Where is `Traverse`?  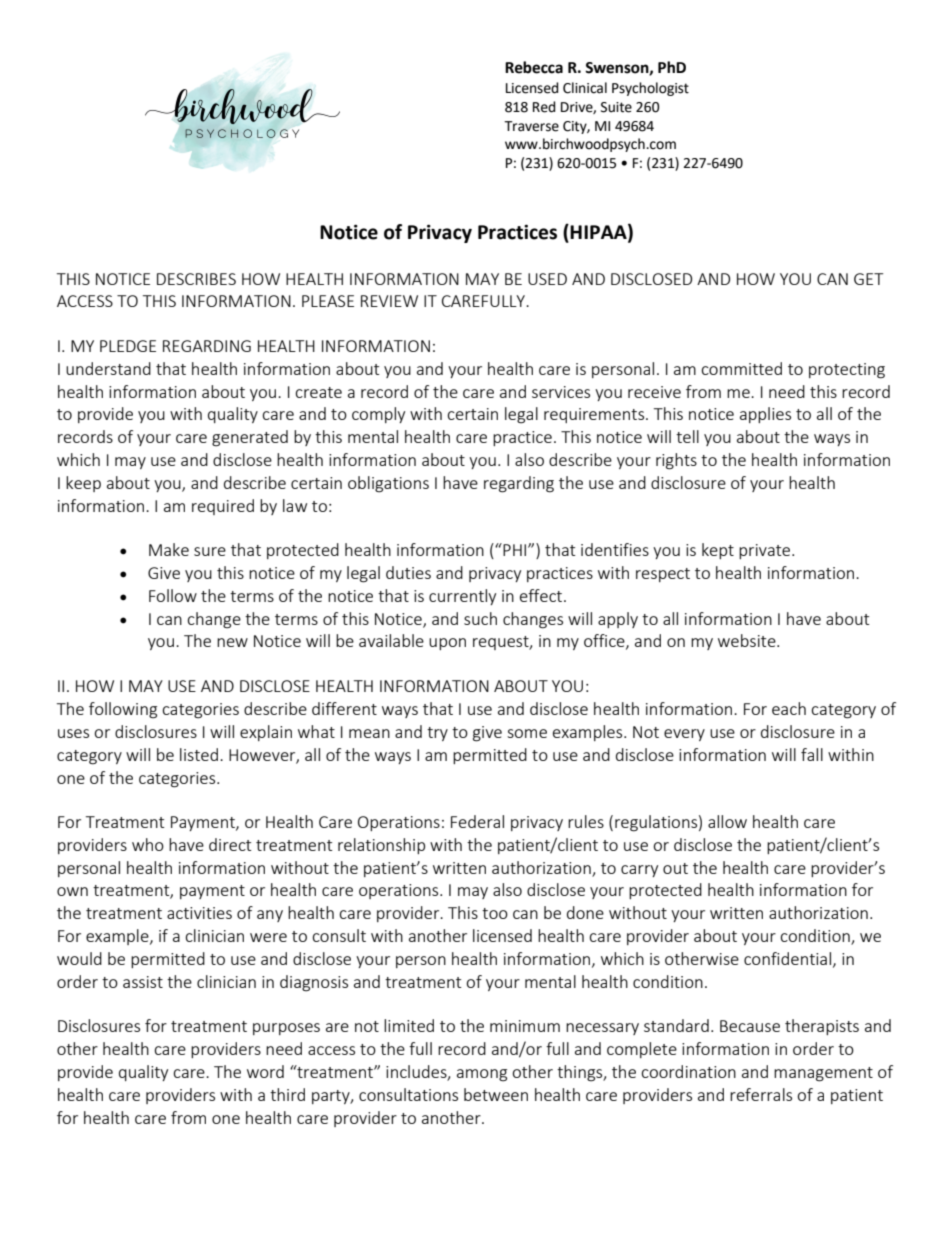
Traverse is located at coordinates (531, 126).
